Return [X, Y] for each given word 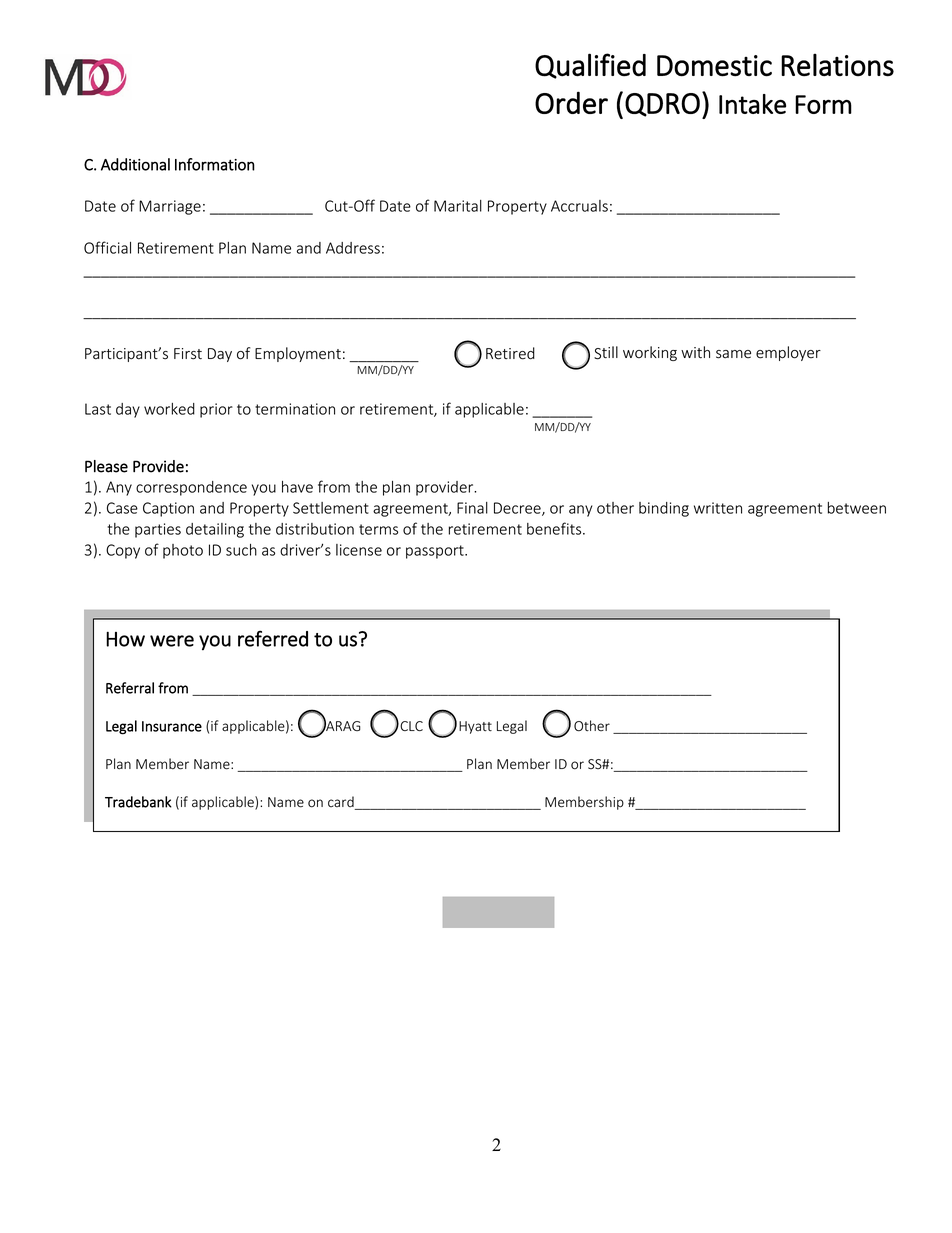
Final [472, 508]
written [718, 508]
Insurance [172, 726]
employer [788, 353]
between [857, 508]
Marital [458, 206]
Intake [752, 104]
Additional [135, 164]
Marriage [170, 207]
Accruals [579, 206]
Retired [510, 353]
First [188, 354]
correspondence [191, 488]
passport [436, 552]
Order [571, 102]
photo [183, 551]
